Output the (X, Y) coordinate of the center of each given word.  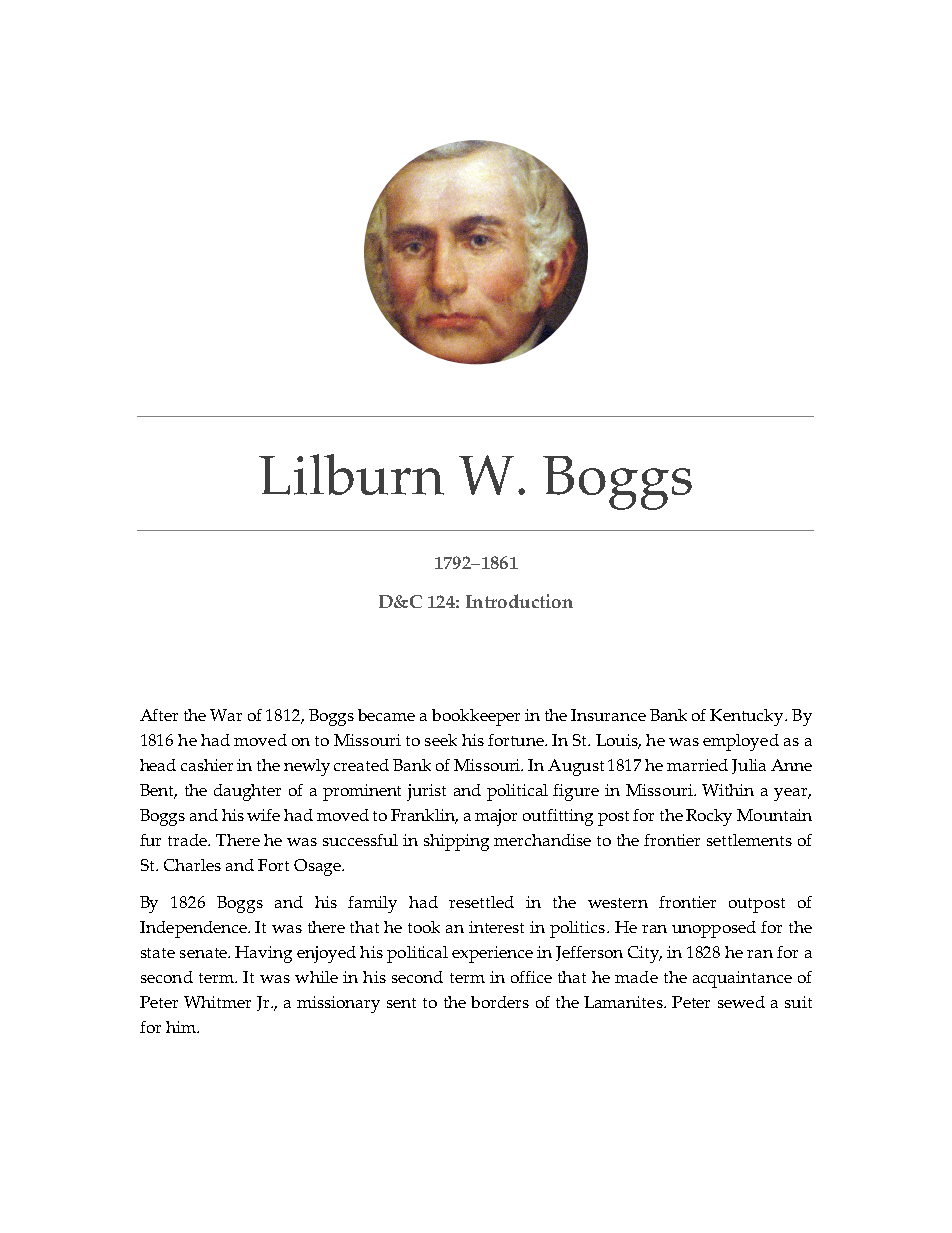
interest (496, 927)
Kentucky (748, 717)
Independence (194, 929)
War (226, 715)
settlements (749, 840)
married (697, 765)
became (386, 715)
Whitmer (217, 1002)
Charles (192, 865)
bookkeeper (476, 717)
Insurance (608, 715)
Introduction (519, 601)
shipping (456, 842)
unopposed (714, 929)
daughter (247, 792)
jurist (426, 792)
